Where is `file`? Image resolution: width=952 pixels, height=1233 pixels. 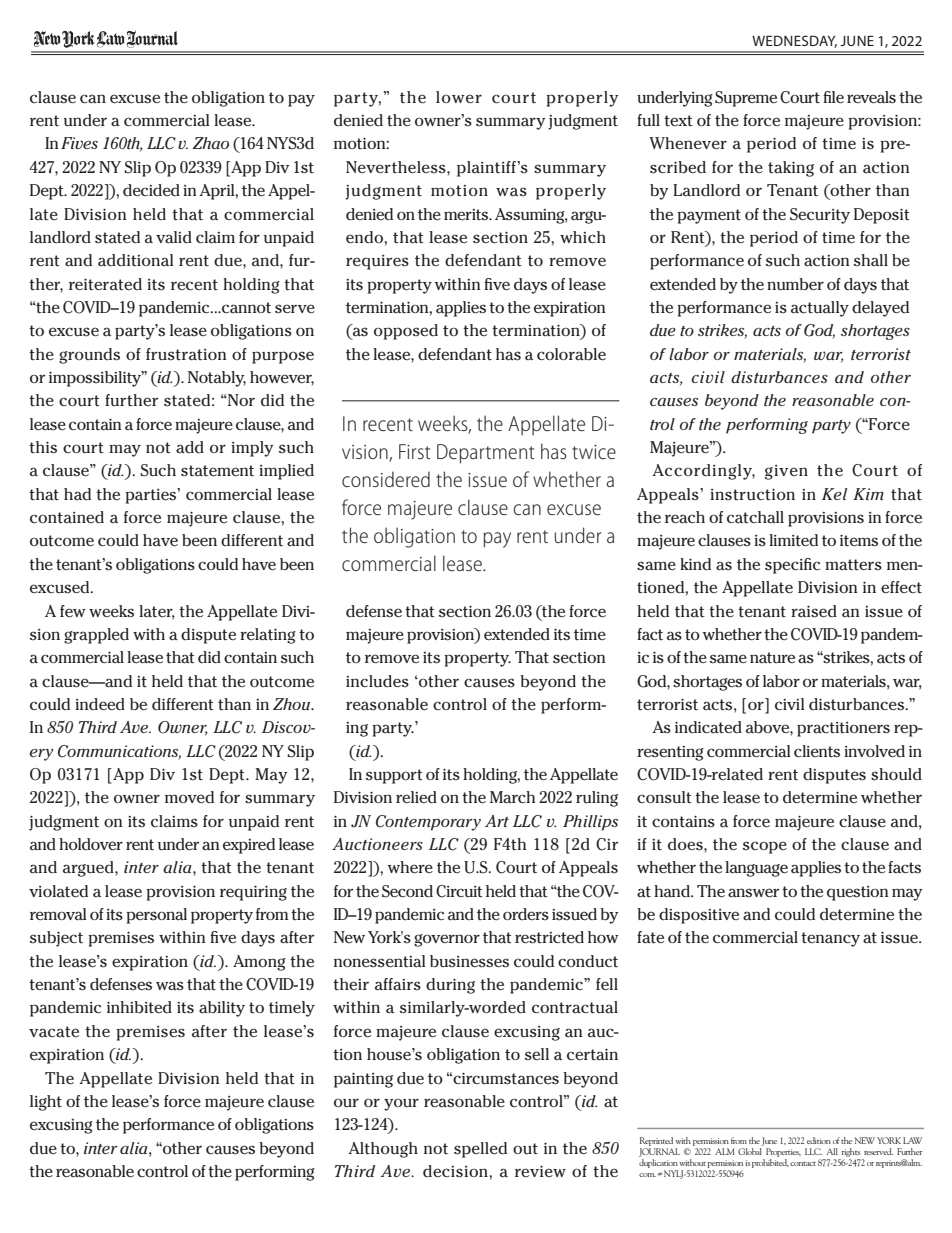
file is located at coordinates (833, 97).
